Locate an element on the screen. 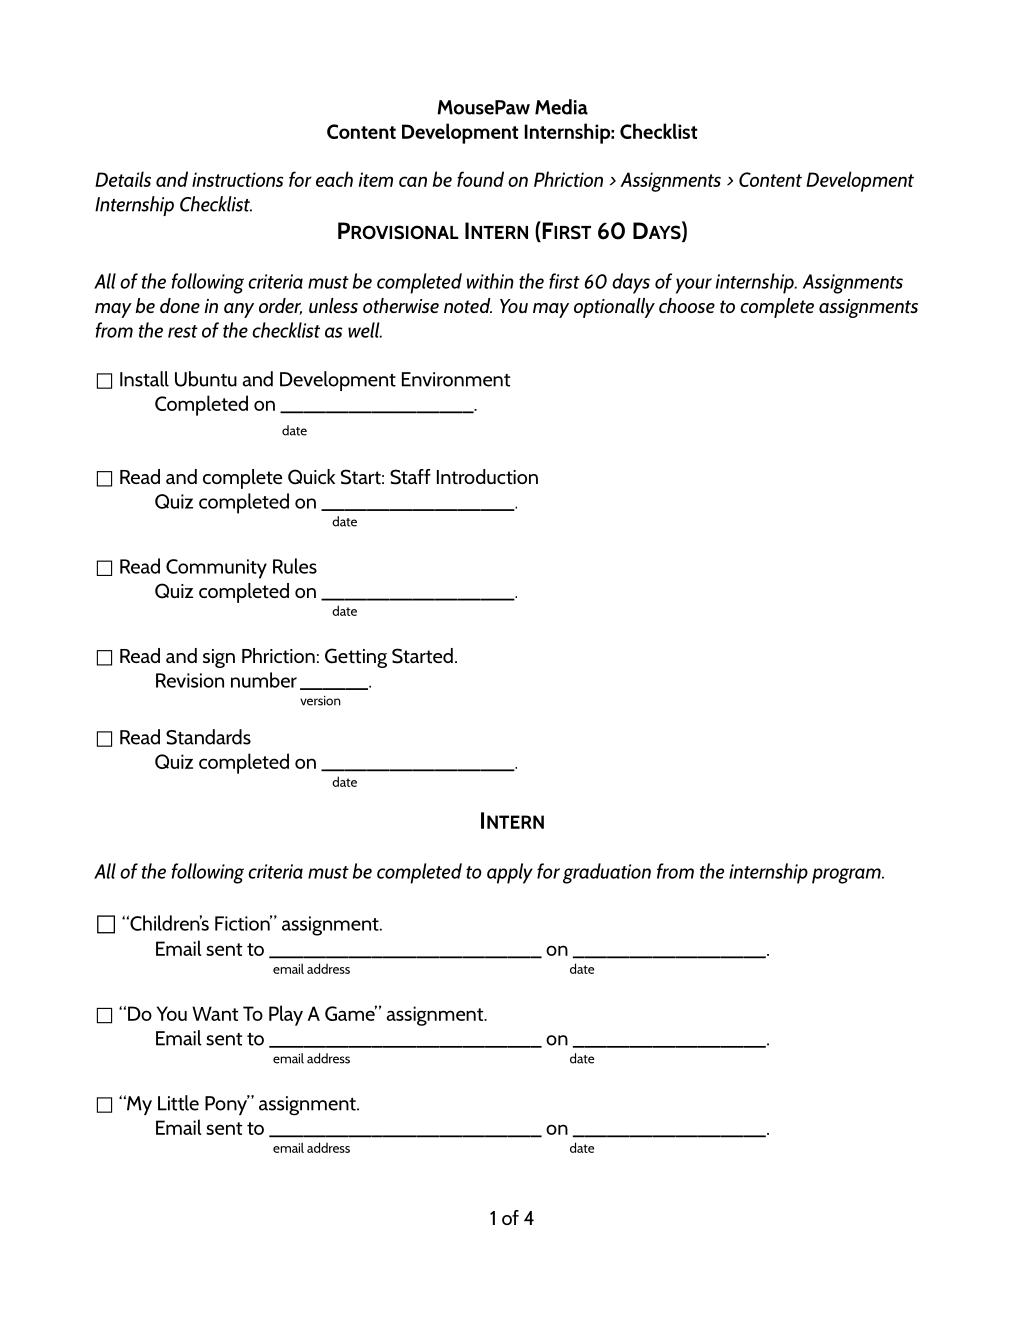 The image size is (1024, 1325). Getting is located at coordinates (356, 658).
